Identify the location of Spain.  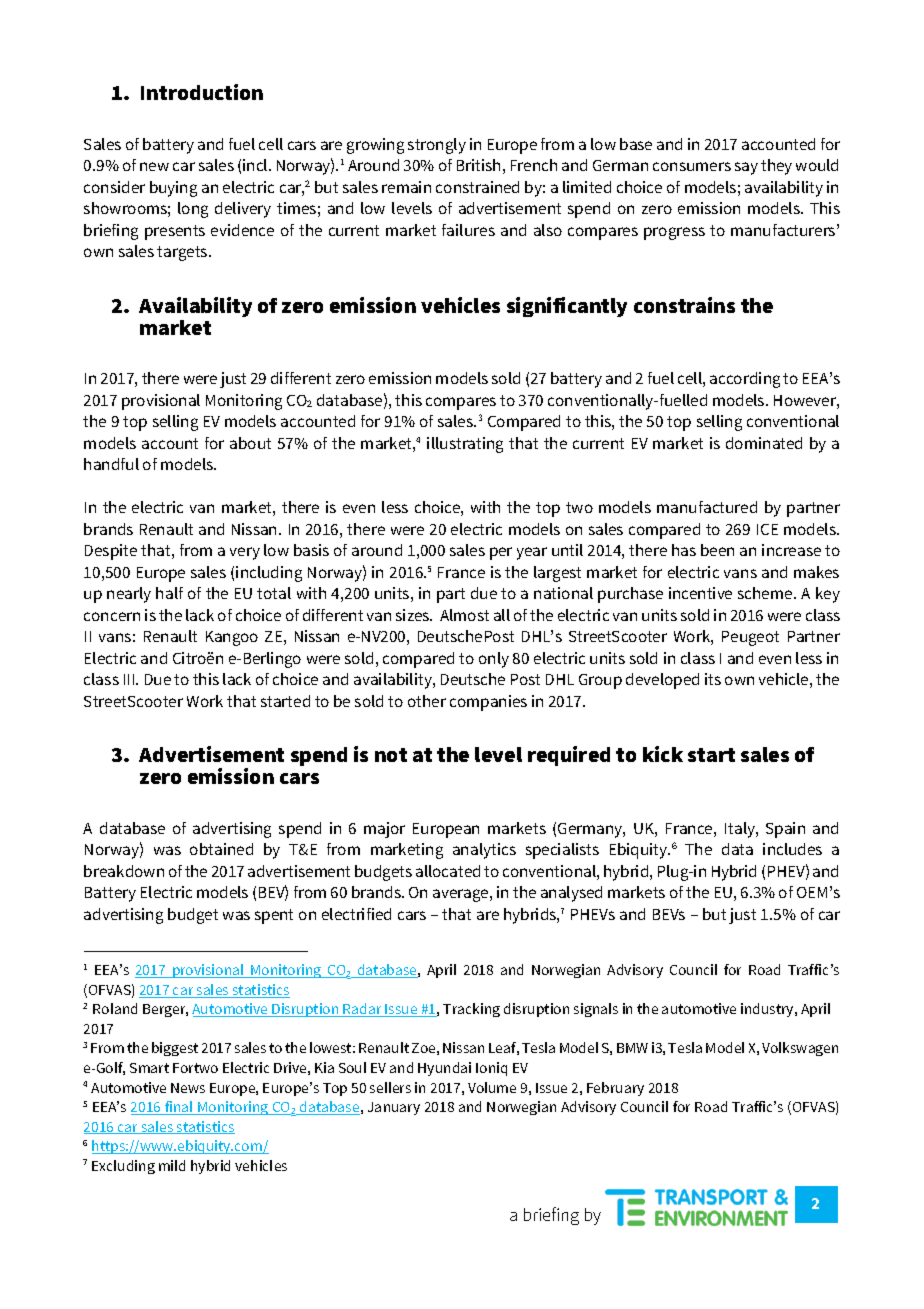
(785, 830).
